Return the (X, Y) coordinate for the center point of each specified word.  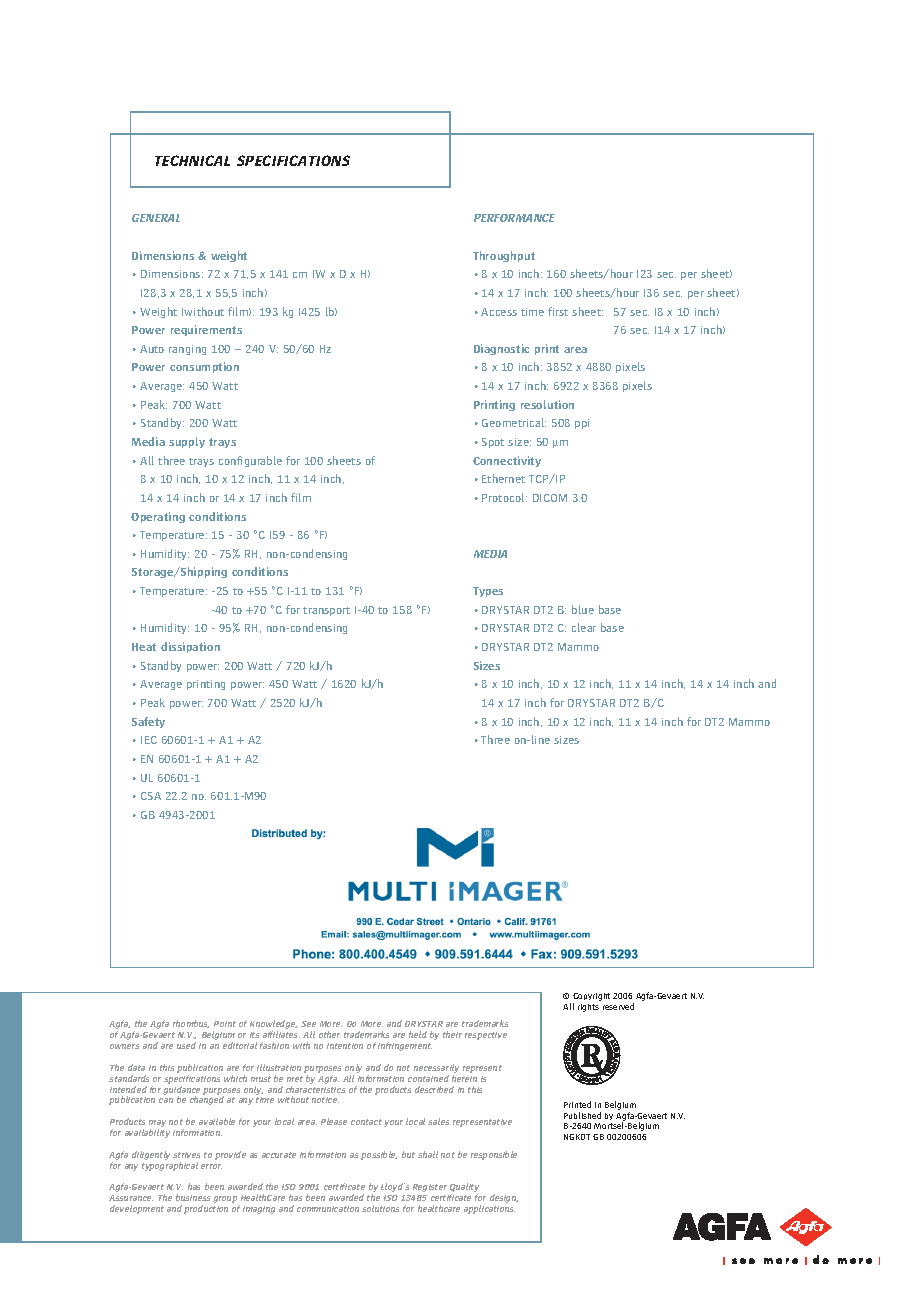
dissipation (190, 647)
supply (187, 442)
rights (588, 1008)
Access (499, 312)
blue (583, 609)
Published (582, 1115)
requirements (206, 330)
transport (326, 611)
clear (584, 627)
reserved (618, 1006)
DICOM (550, 498)
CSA (151, 796)
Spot (493, 443)
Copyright (591, 997)
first (558, 311)
